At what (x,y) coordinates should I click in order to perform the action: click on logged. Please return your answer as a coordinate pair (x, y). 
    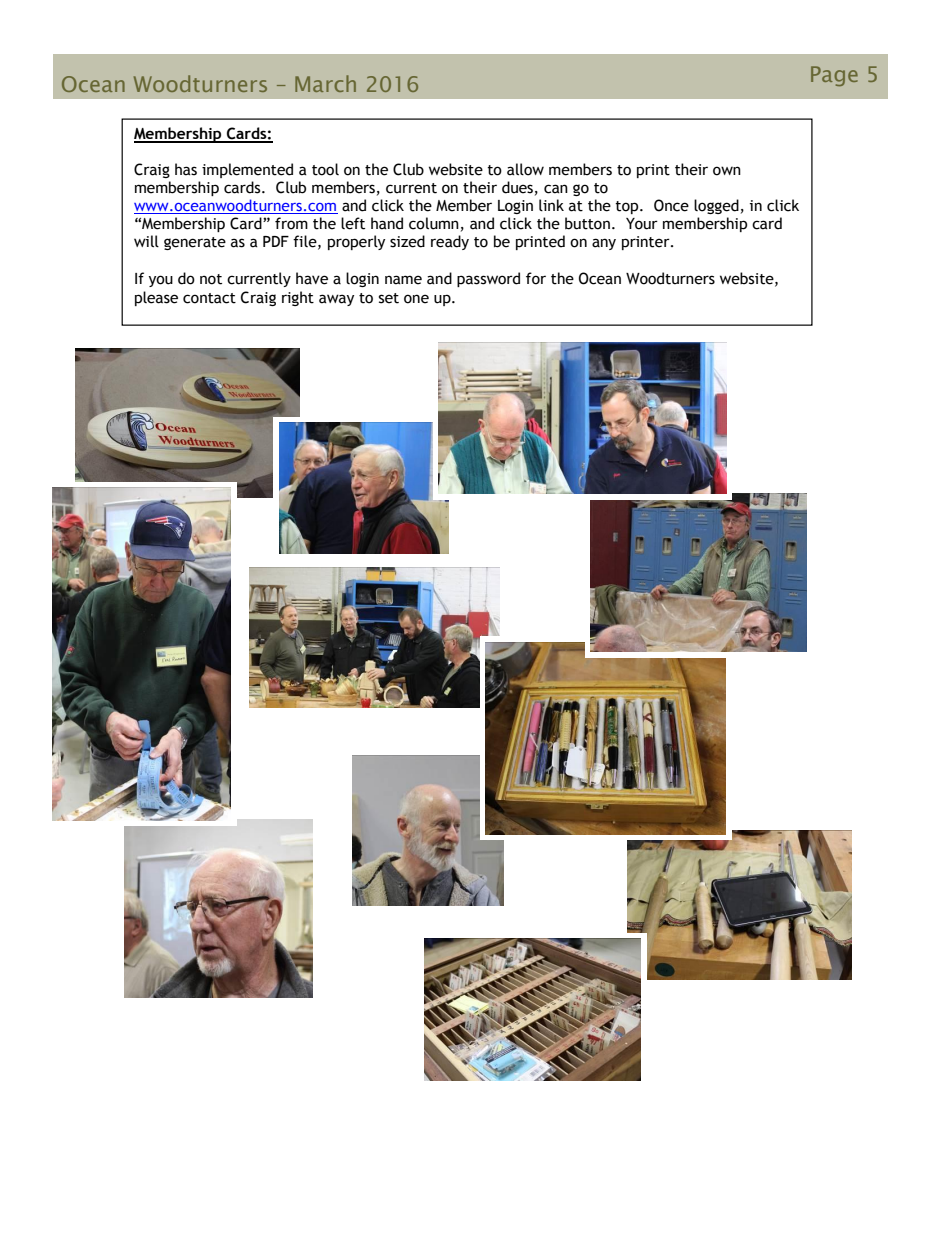
    Looking at the image, I should click on (716, 206).
